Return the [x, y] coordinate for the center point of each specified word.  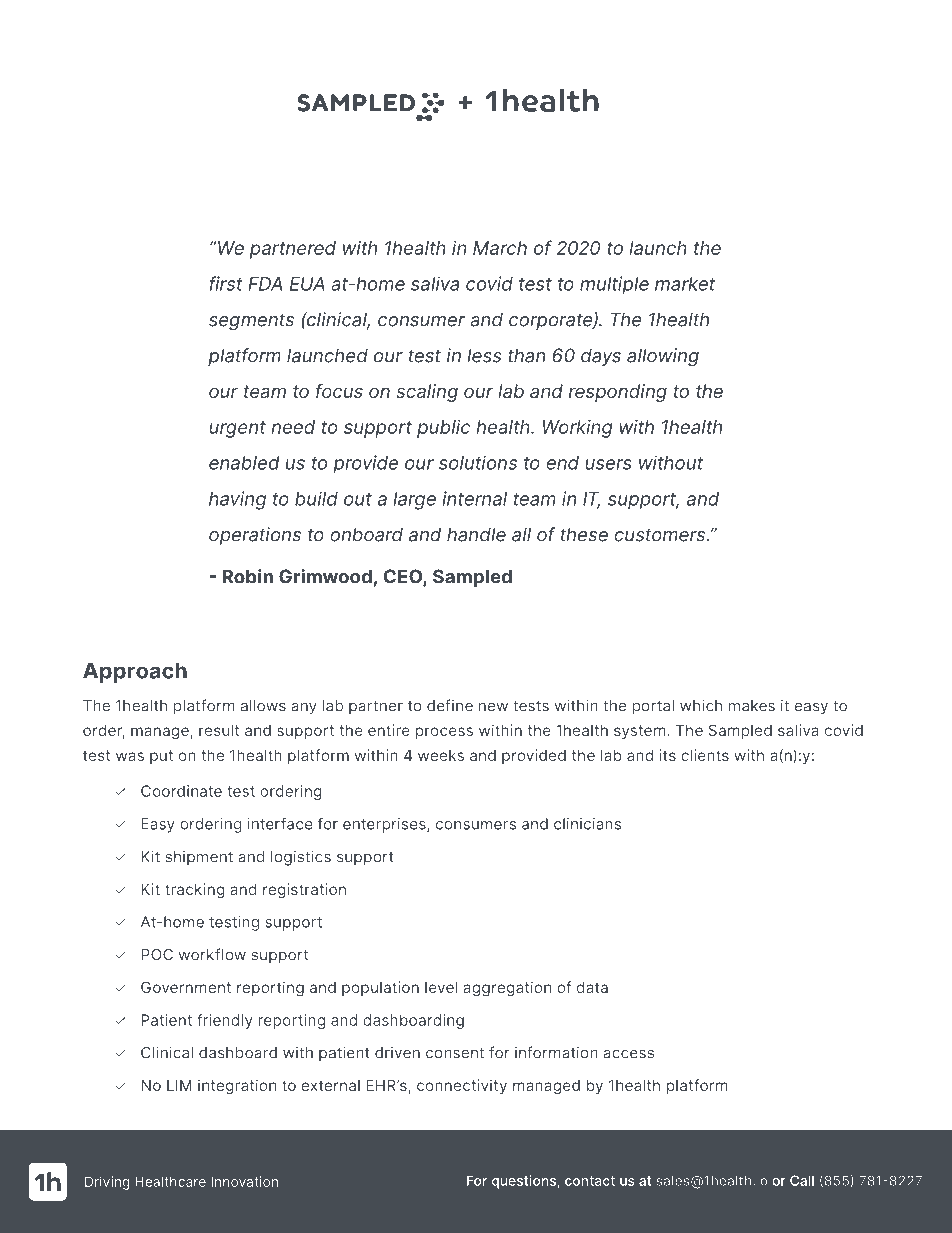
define [450, 705]
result [219, 730]
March [500, 248]
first [226, 283]
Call [802, 1180]
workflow [212, 954]
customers [661, 535]
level [441, 987]
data [592, 987]
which [701, 705]
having [237, 500]
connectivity [462, 1086]
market [685, 284]
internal [475, 498]
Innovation [245, 1181]
